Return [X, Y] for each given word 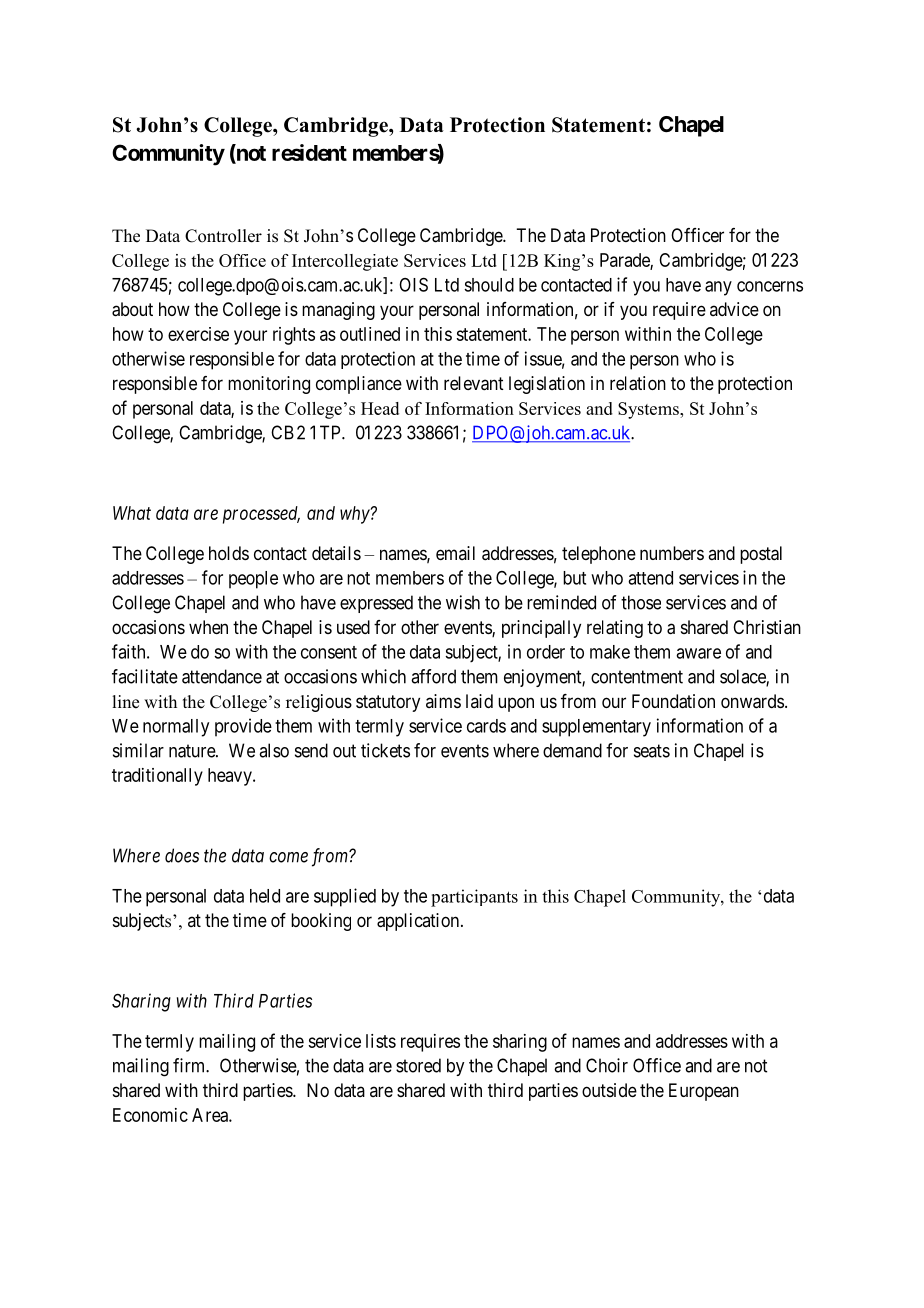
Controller [223, 236]
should [489, 285]
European [704, 1092]
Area [211, 1115]
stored [418, 1065]
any [718, 288]
